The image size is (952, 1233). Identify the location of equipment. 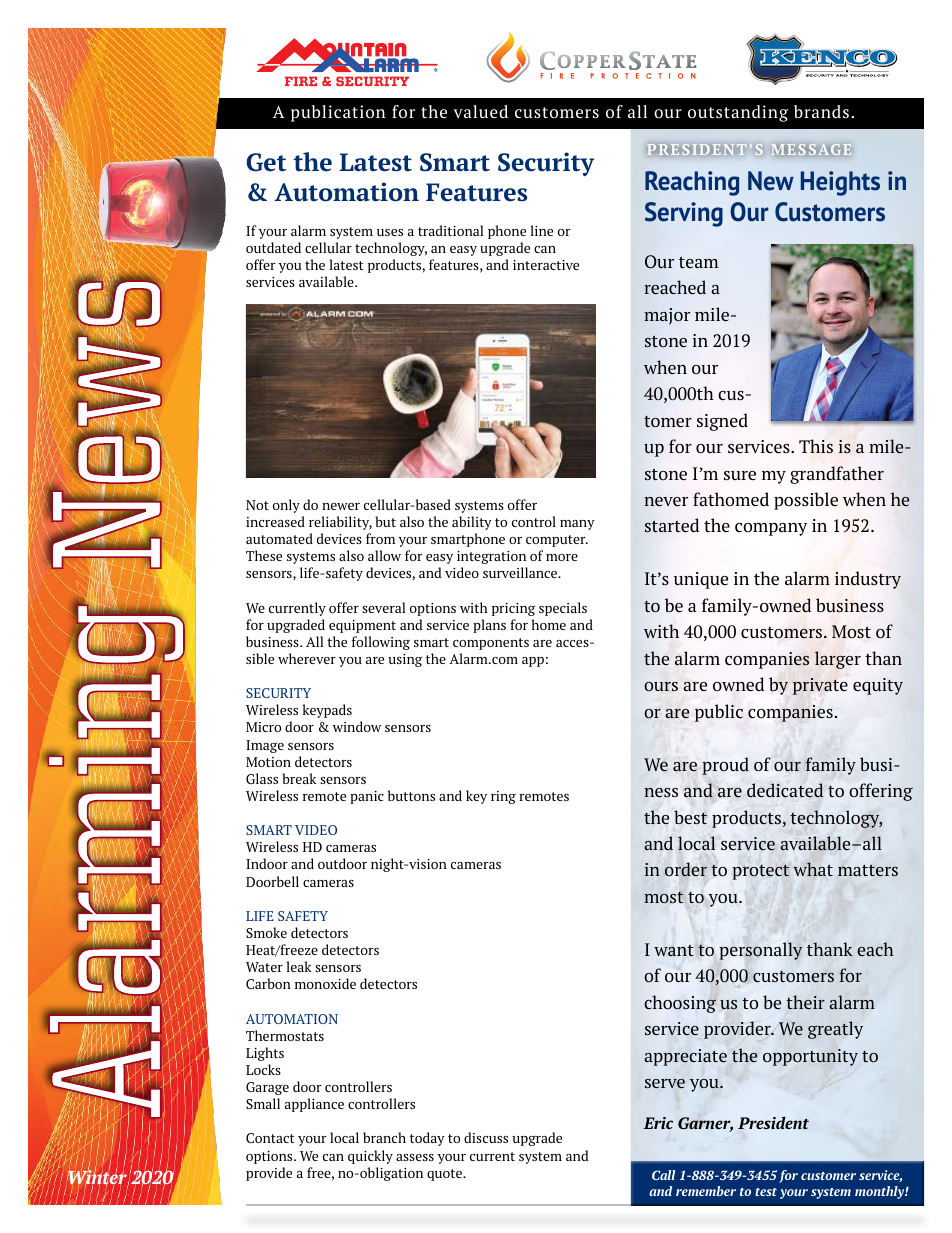
(362, 626).
